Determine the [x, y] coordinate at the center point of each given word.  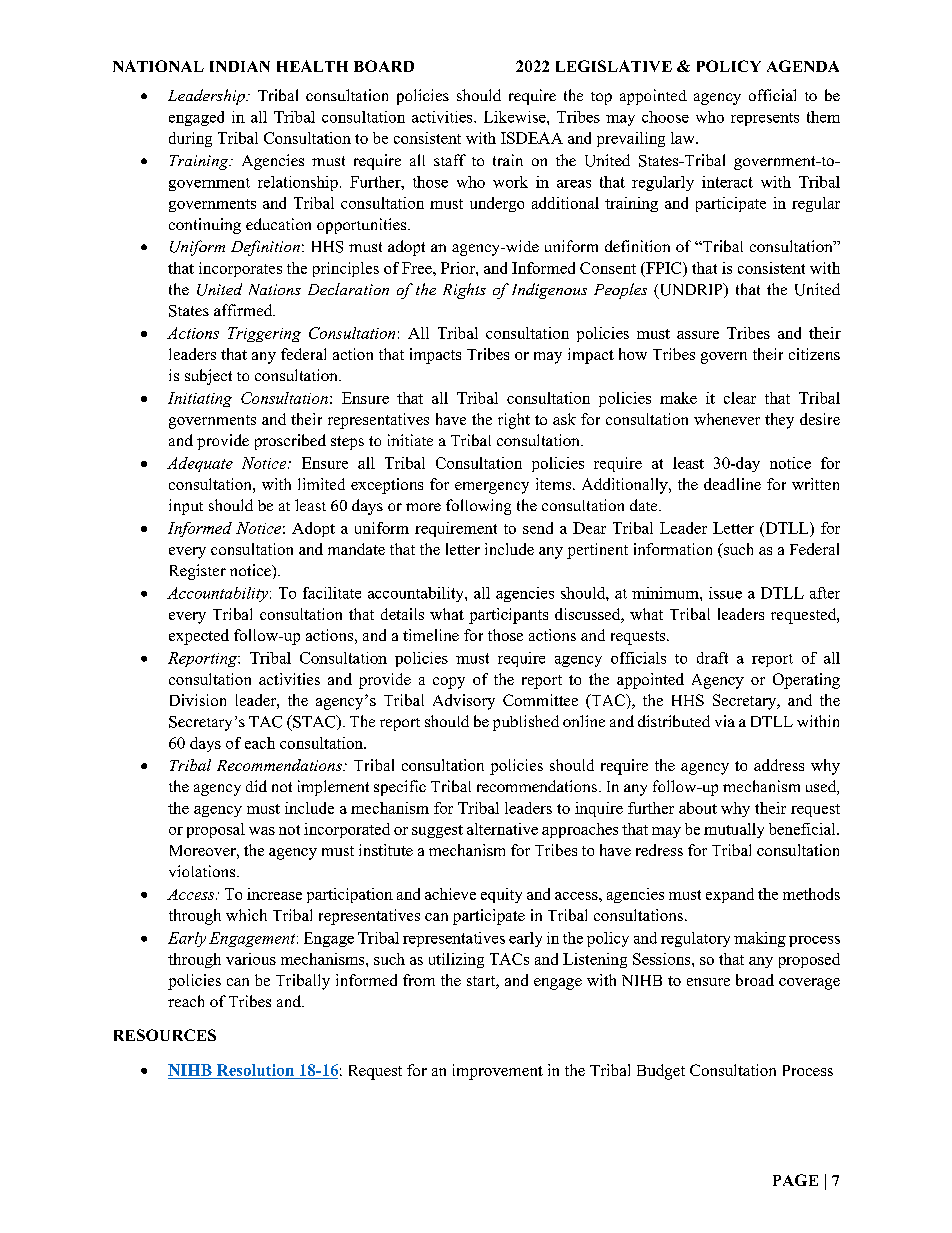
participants [508, 616]
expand [730, 895]
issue [725, 593]
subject [208, 377]
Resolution [255, 1070]
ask [564, 419]
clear [740, 398]
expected [199, 637]
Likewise [516, 117]
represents [765, 119]
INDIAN [240, 66]
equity [501, 895]
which [246, 915]
